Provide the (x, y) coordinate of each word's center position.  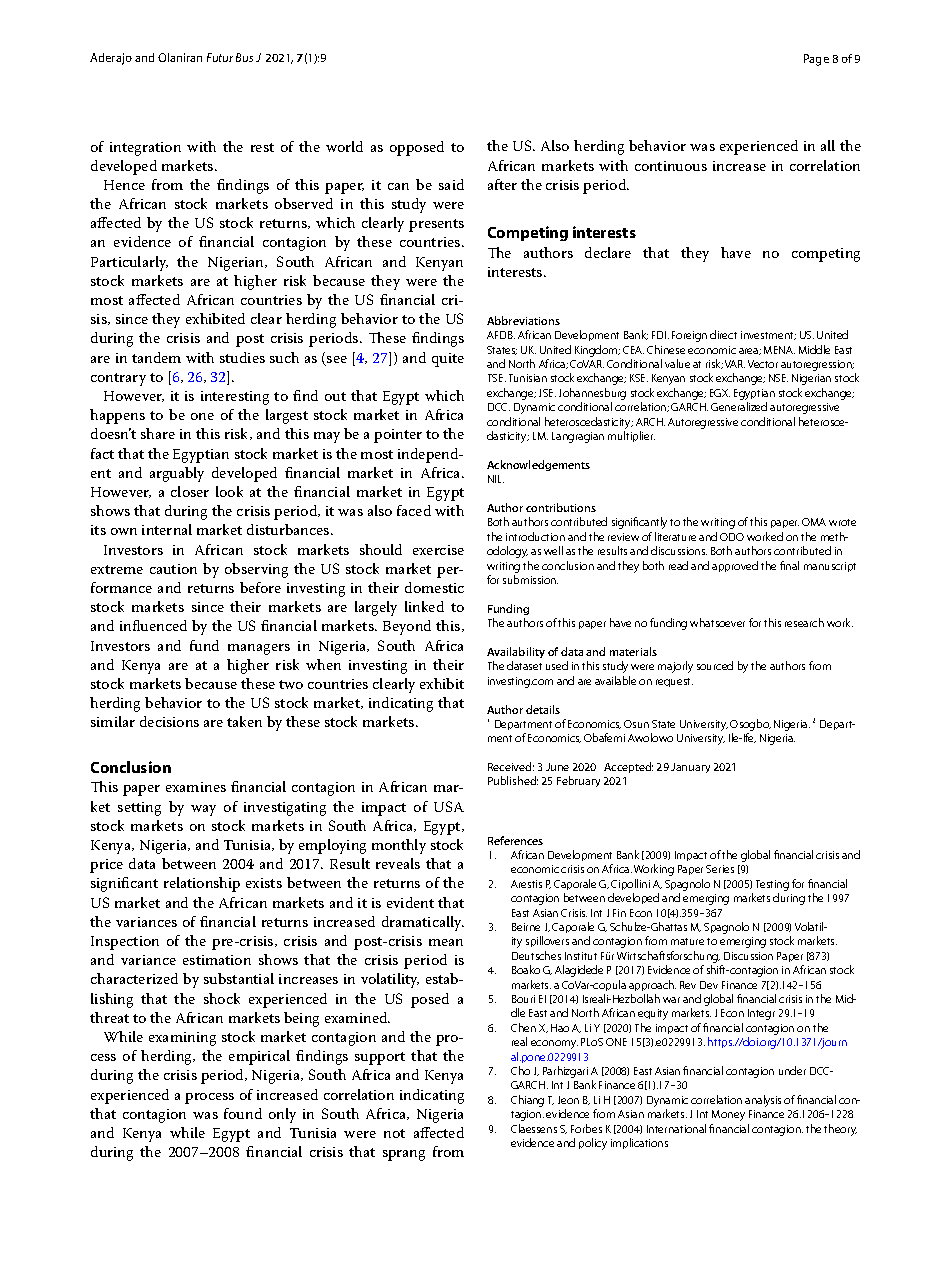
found (243, 1113)
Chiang (527, 1101)
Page (816, 60)
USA (449, 806)
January (690, 768)
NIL (496, 479)
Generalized (739, 406)
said (451, 184)
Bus (244, 57)
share (158, 433)
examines (196, 787)
